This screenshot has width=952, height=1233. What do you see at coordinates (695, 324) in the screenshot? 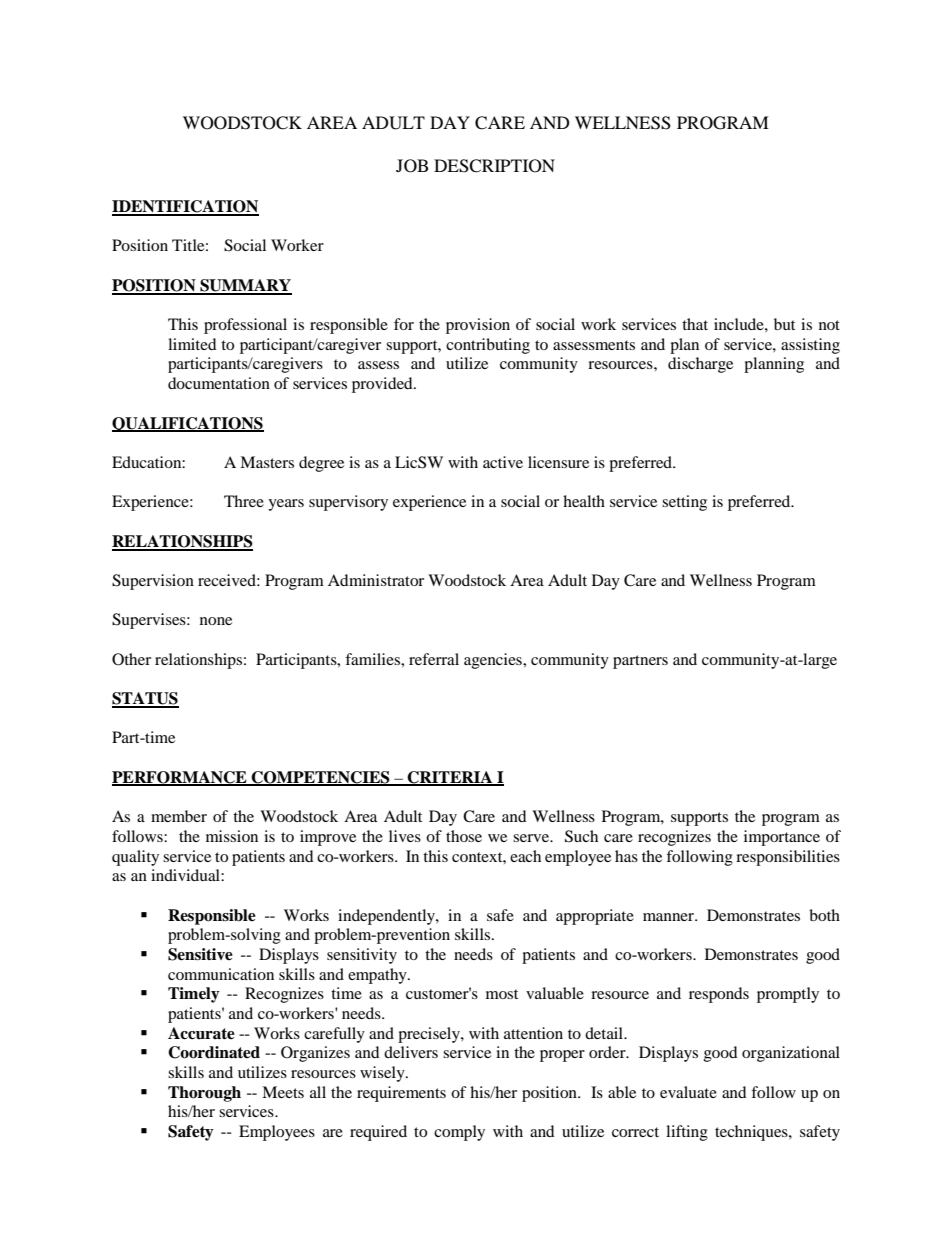
I see `that` at bounding box center [695, 324].
